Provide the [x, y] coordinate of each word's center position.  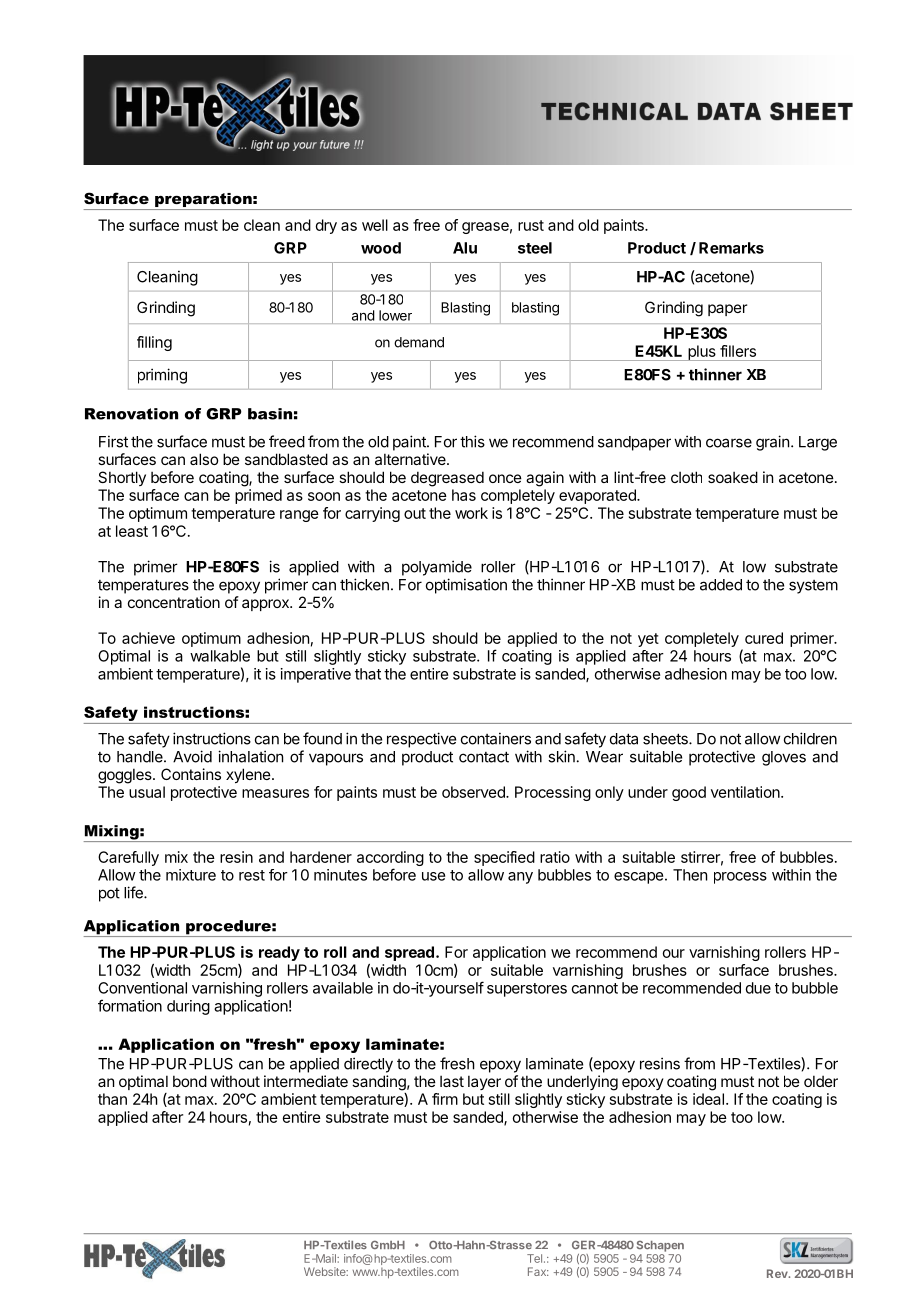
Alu [465, 248]
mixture [191, 875]
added [721, 585]
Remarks [731, 248]
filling [154, 343]
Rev [778, 1273]
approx [266, 605]
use [433, 876]
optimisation [466, 586]
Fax [538, 1271]
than [112, 1099]
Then [690, 875]
